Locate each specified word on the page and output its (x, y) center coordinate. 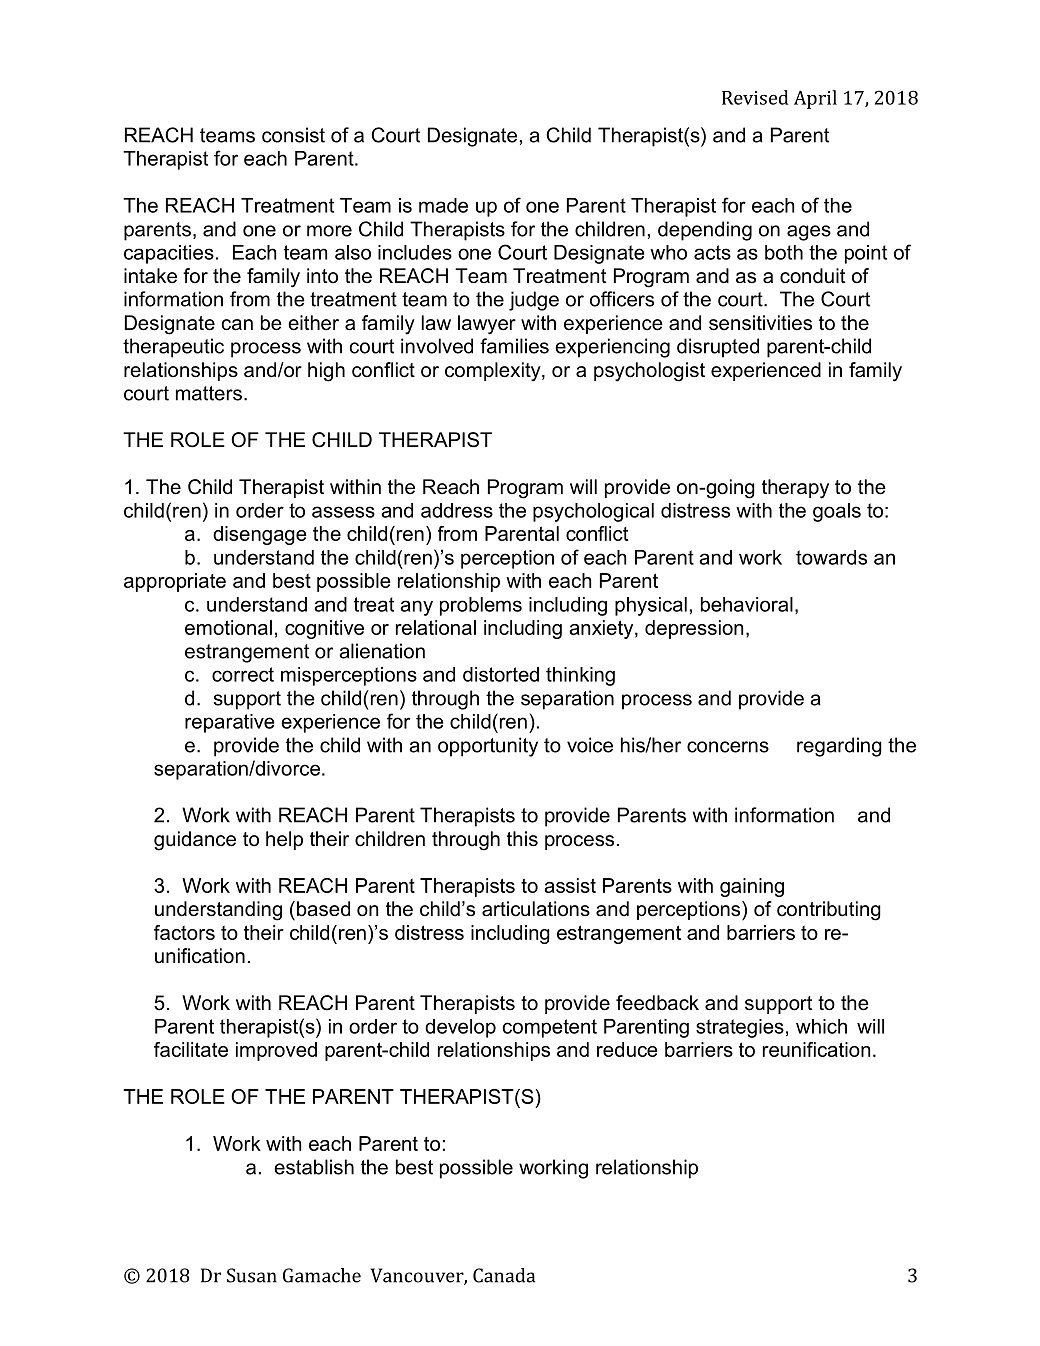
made (443, 205)
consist (293, 135)
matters (209, 393)
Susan (252, 1275)
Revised (755, 97)
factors (184, 932)
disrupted (718, 348)
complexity (494, 372)
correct (243, 674)
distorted (501, 674)
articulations (536, 909)
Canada (504, 1275)
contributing (829, 911)
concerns (728, 747)
